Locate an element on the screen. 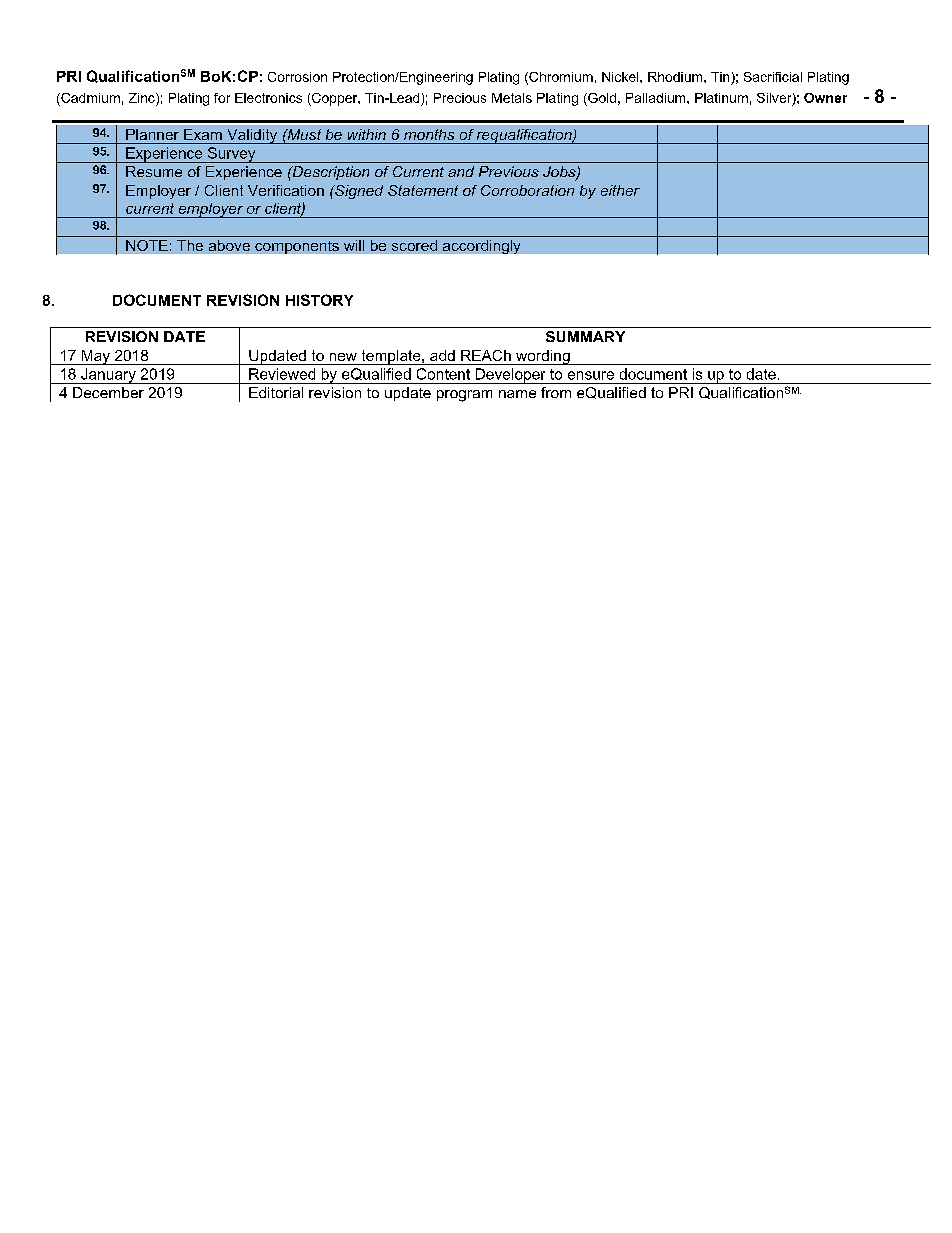 Image resolution: width=952 pixels, height=1233 pixels. SUMMARY is located at coordinates (585, 336).
